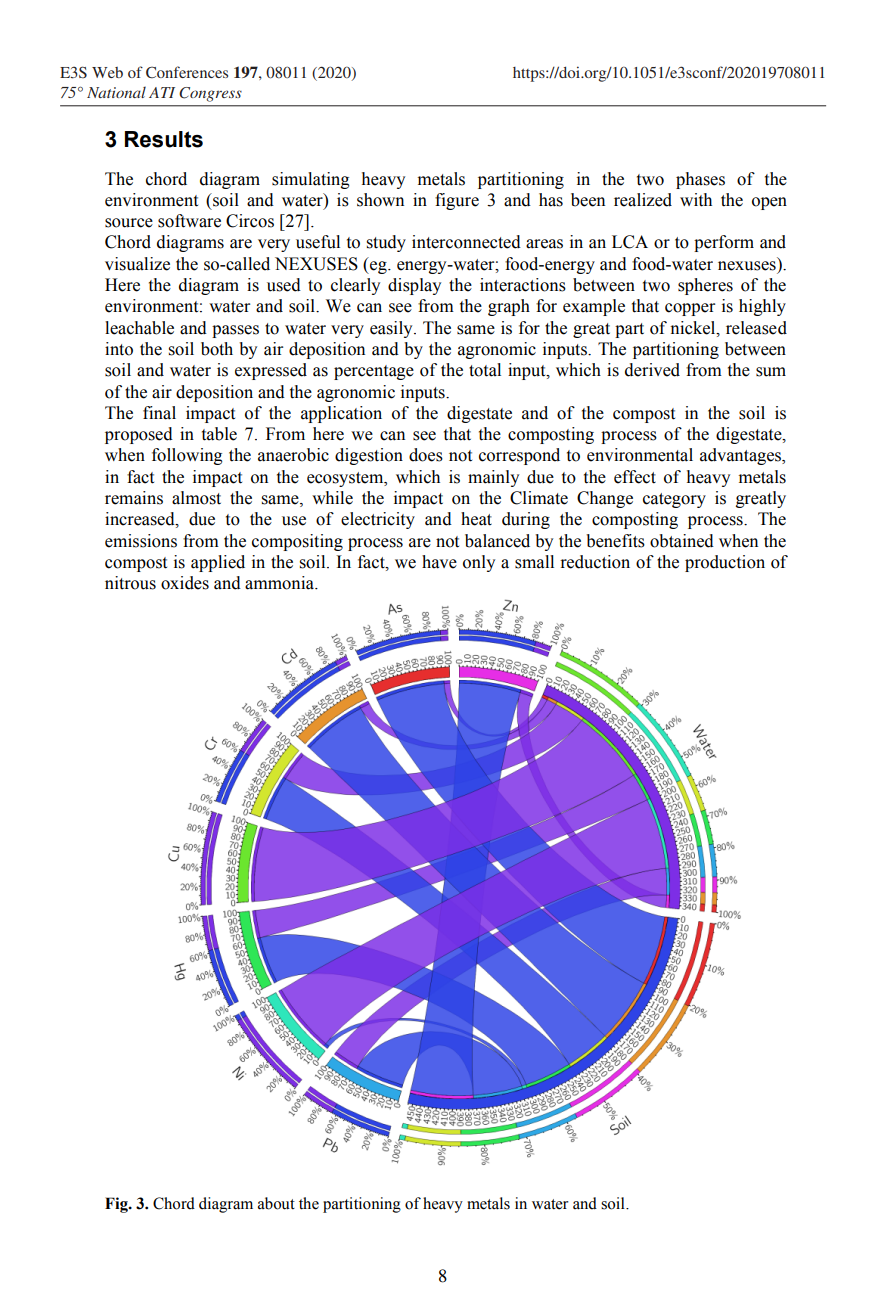 The height and width of the page is (1312, 892). Describe the element at coordinates (210, 94) in the page. I see `Congress` at that location.
